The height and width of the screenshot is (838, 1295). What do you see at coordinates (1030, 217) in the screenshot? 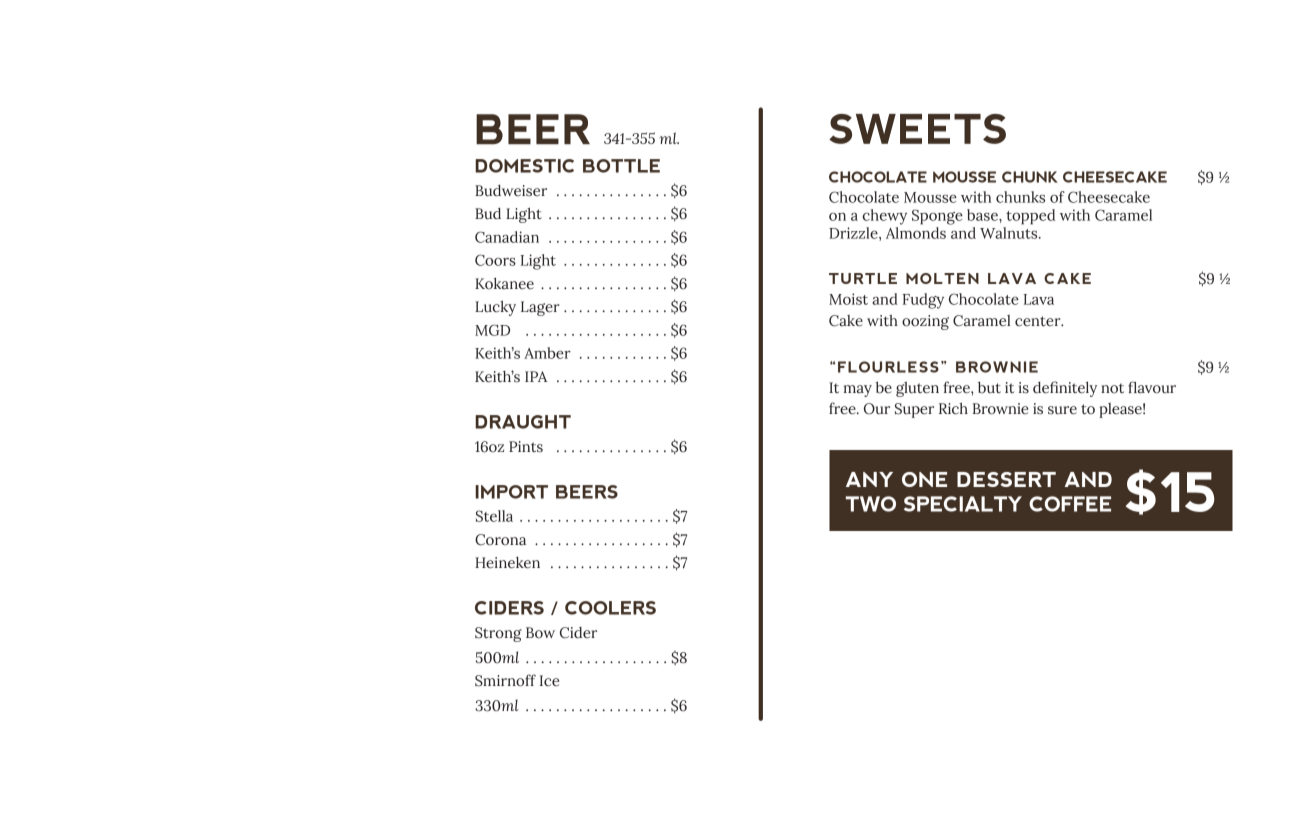
I see `topped` at bounding box center [1030, 217].
